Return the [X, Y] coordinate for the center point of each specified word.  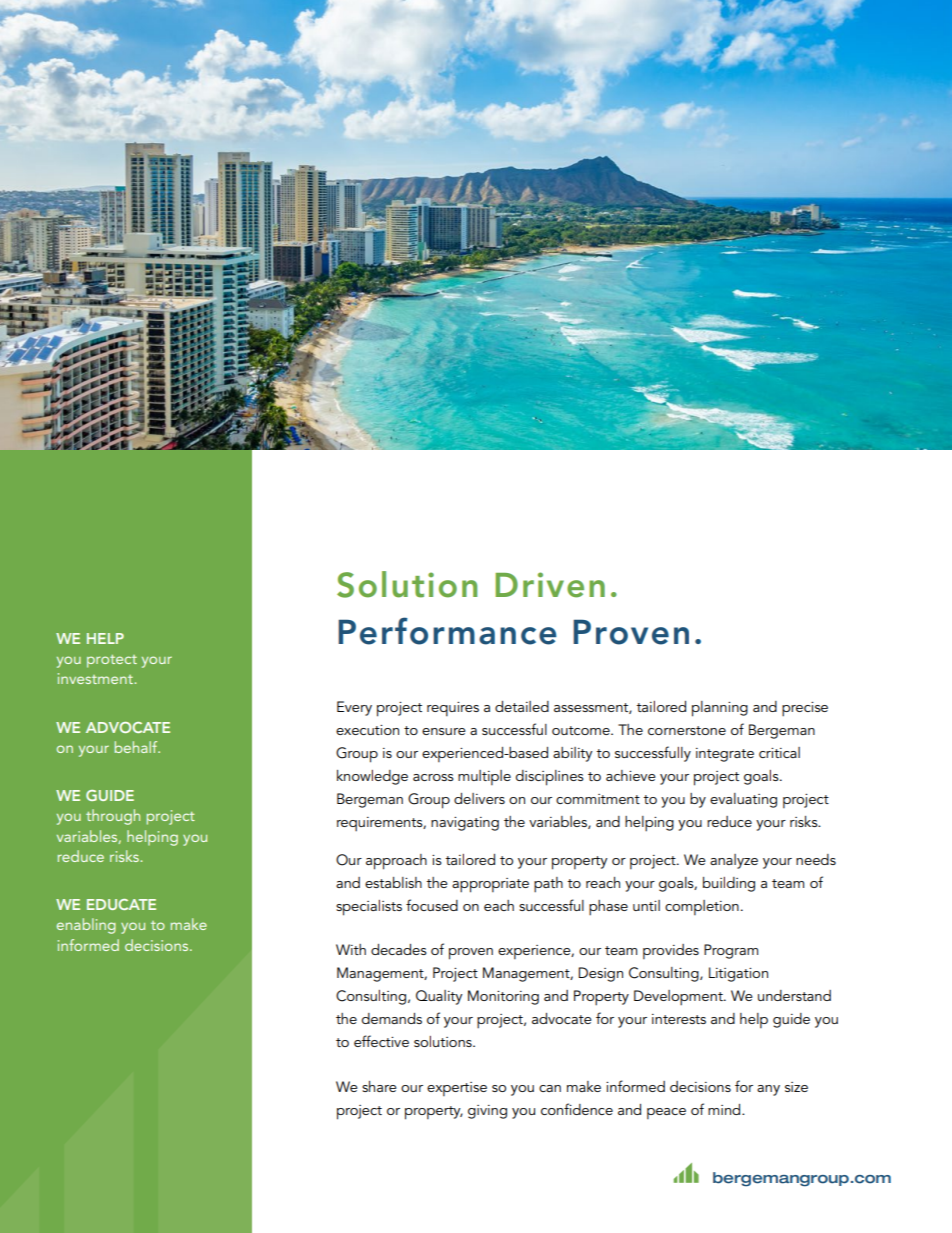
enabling [86, 926]
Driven [550, 585]
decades [399, 949]
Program [731, 951]
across [433, 777]
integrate [725, 755]
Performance [447, 631]
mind [725, 1109]
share [379, 1086]
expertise [457, 1089]
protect [112, 661]
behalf [137, 747]
